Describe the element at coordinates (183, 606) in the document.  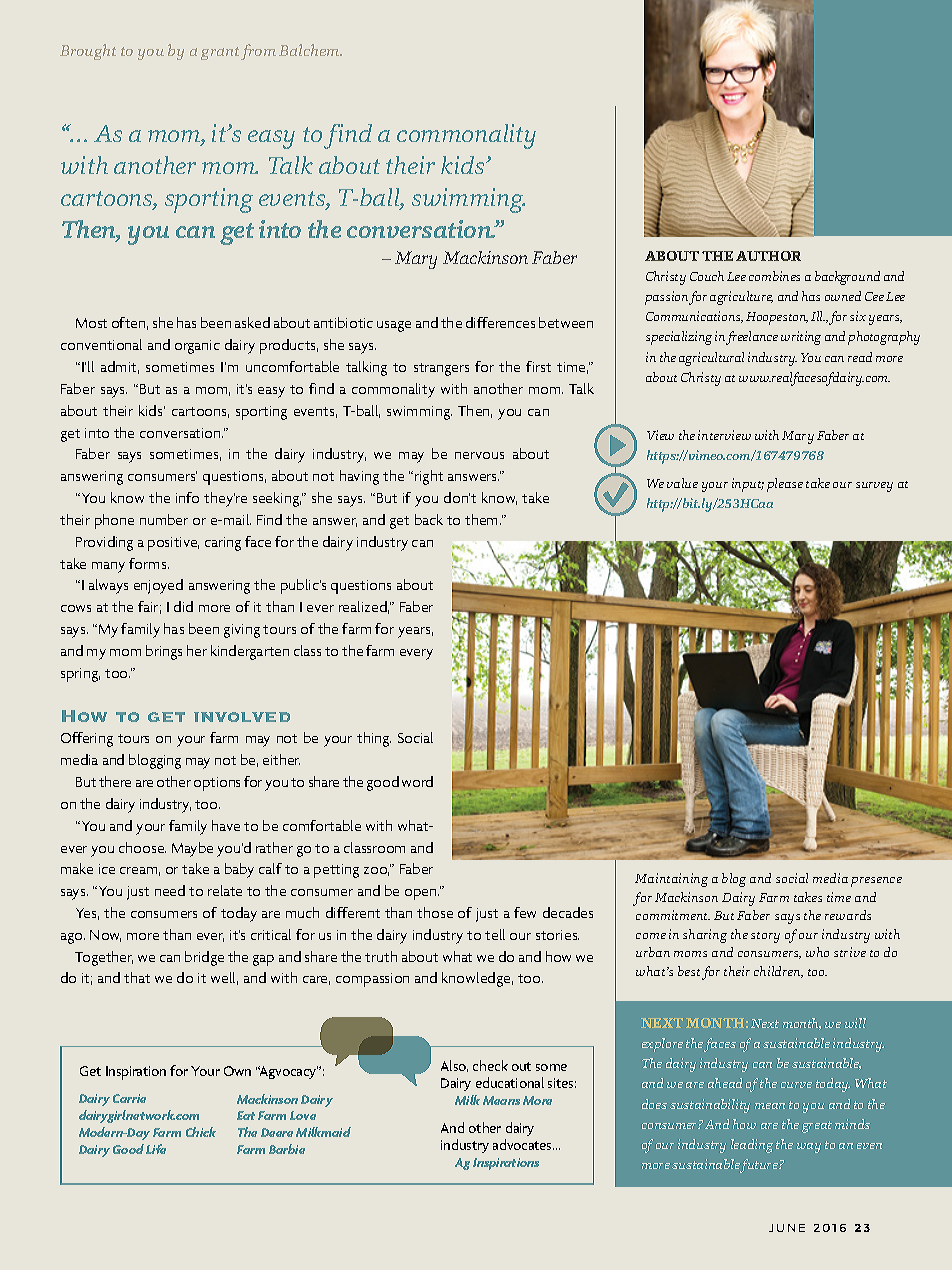
I see `did` at that location.
